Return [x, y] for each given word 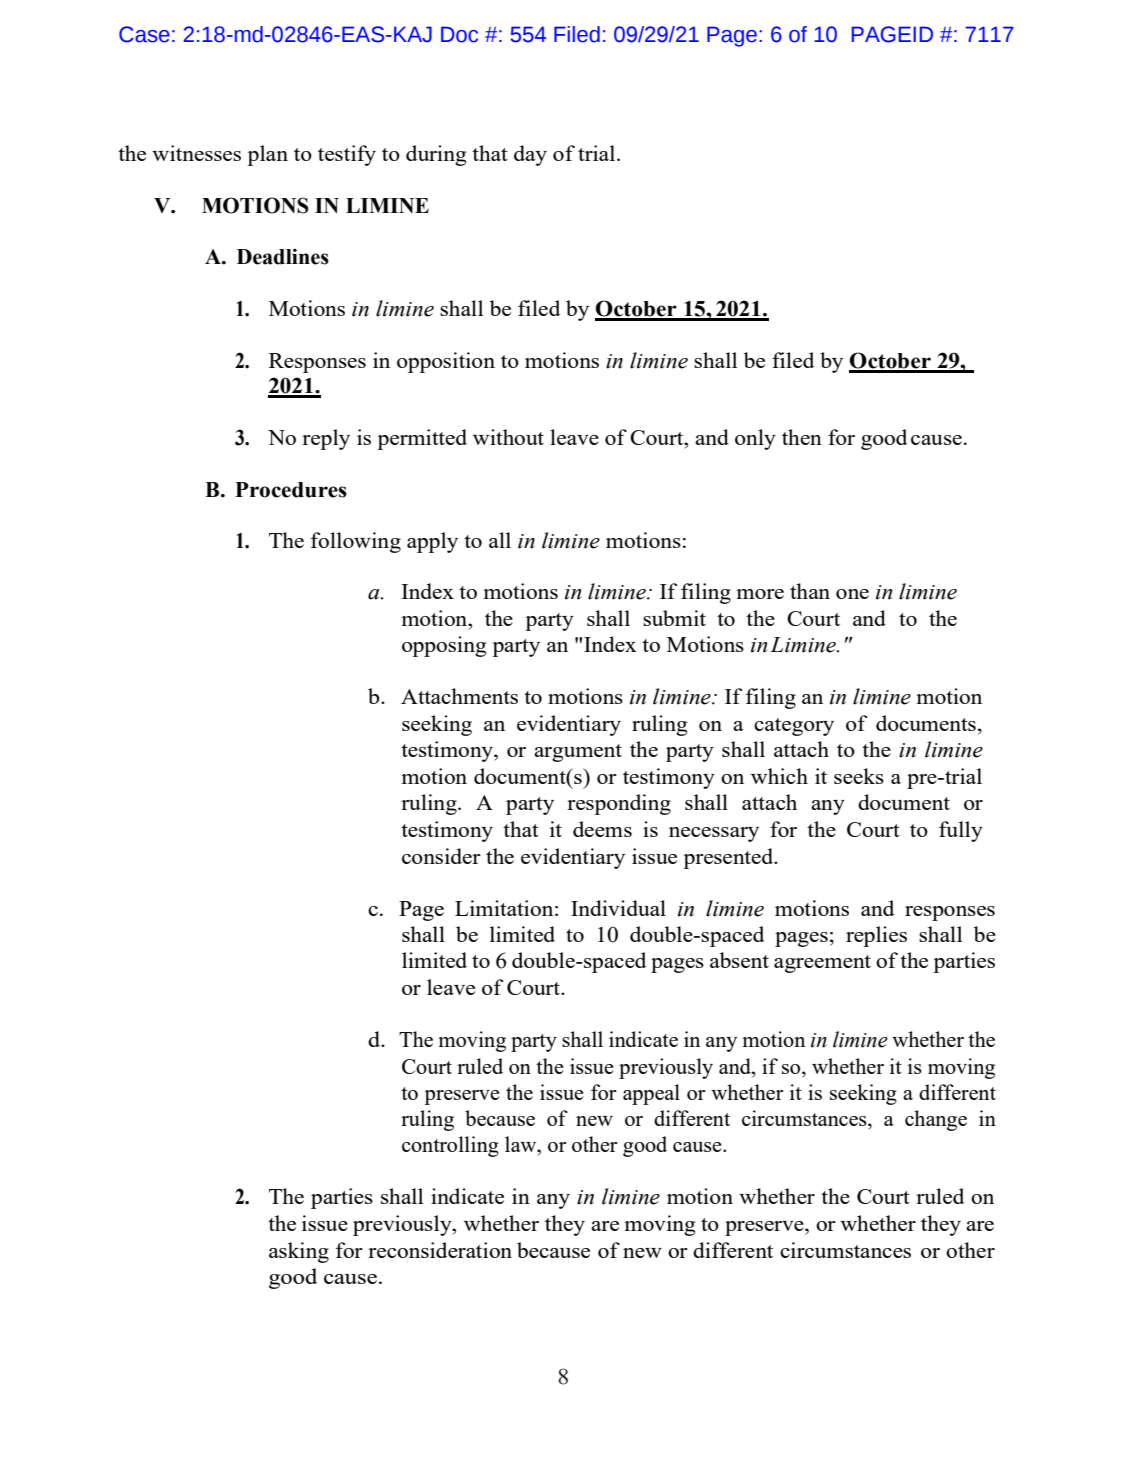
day [530, 155]
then [802, 437]
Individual [618, 908]
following [356, 542]
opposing [444, 646]
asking [299, 1252]
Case [144, 34]
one [852, 594]
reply [326, 439]
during [436, 155]
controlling [450, 1146]
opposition [446, 362]
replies [876, 936]
